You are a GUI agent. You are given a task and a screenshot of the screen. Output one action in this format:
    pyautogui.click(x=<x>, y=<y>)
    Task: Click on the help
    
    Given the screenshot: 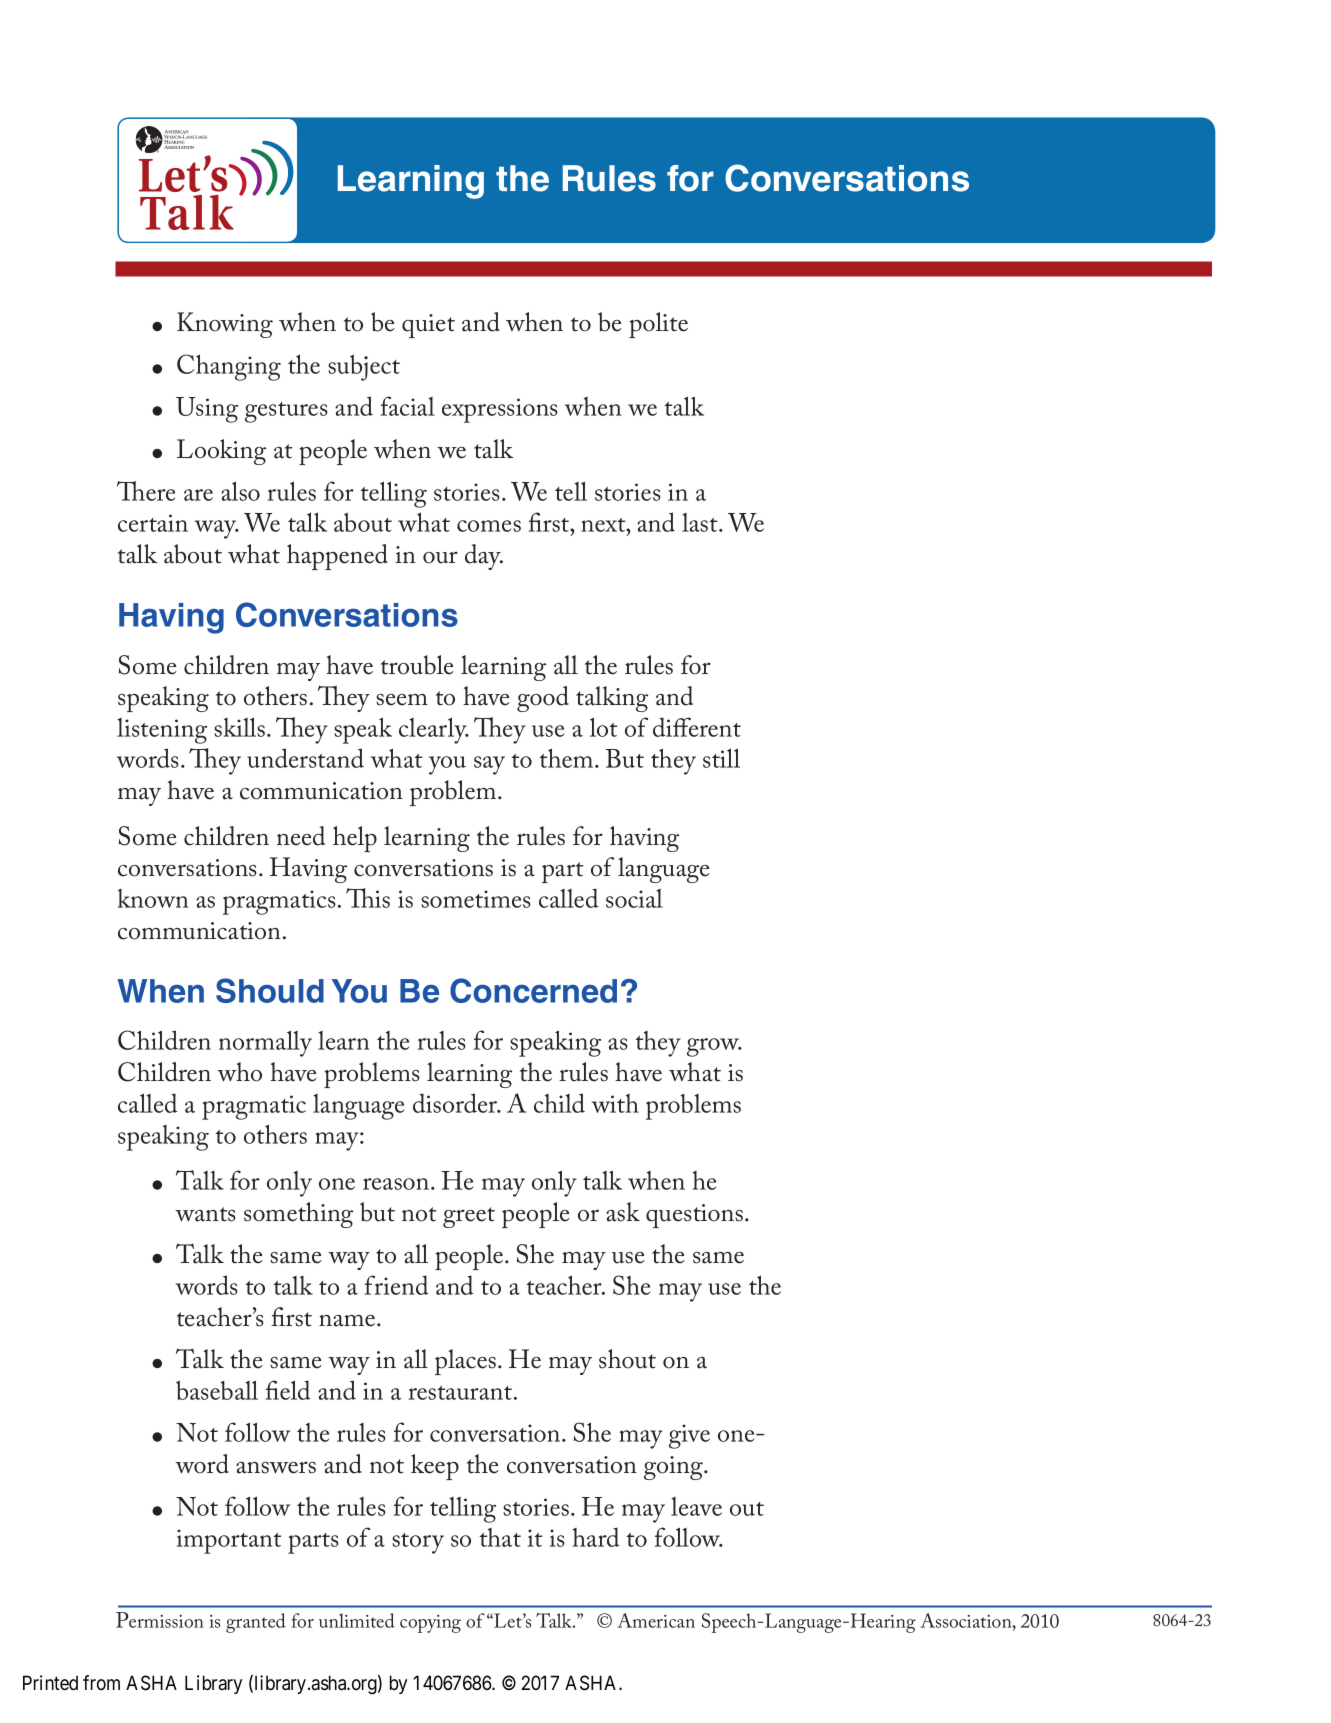 What is the action you would take?
    pyautogui.click(x=355, y=839)
